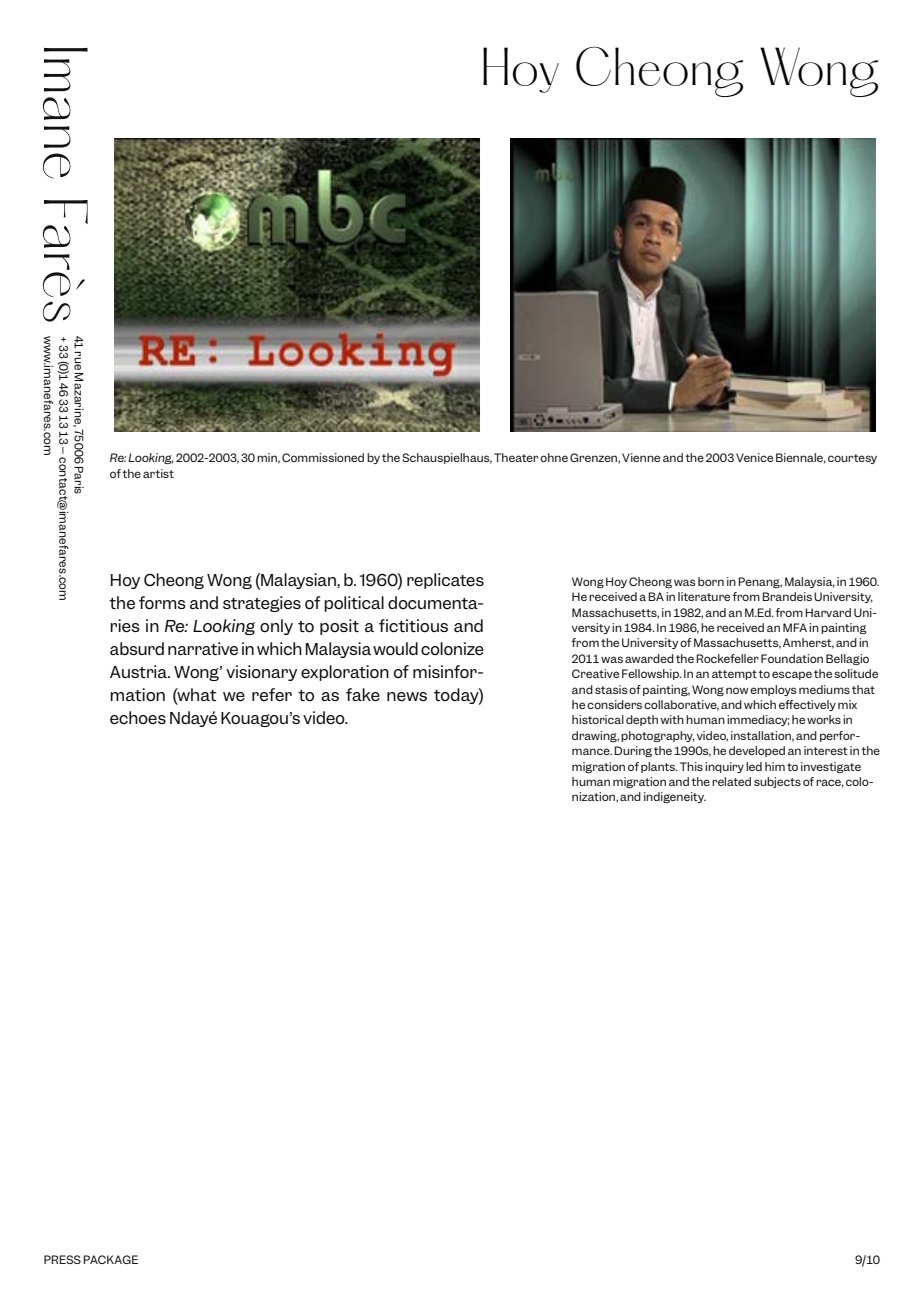 The height and width of the document is (1308, 924). Describe the element at coordinates (724, 767) in the document. I see `inquiry` at that location.
